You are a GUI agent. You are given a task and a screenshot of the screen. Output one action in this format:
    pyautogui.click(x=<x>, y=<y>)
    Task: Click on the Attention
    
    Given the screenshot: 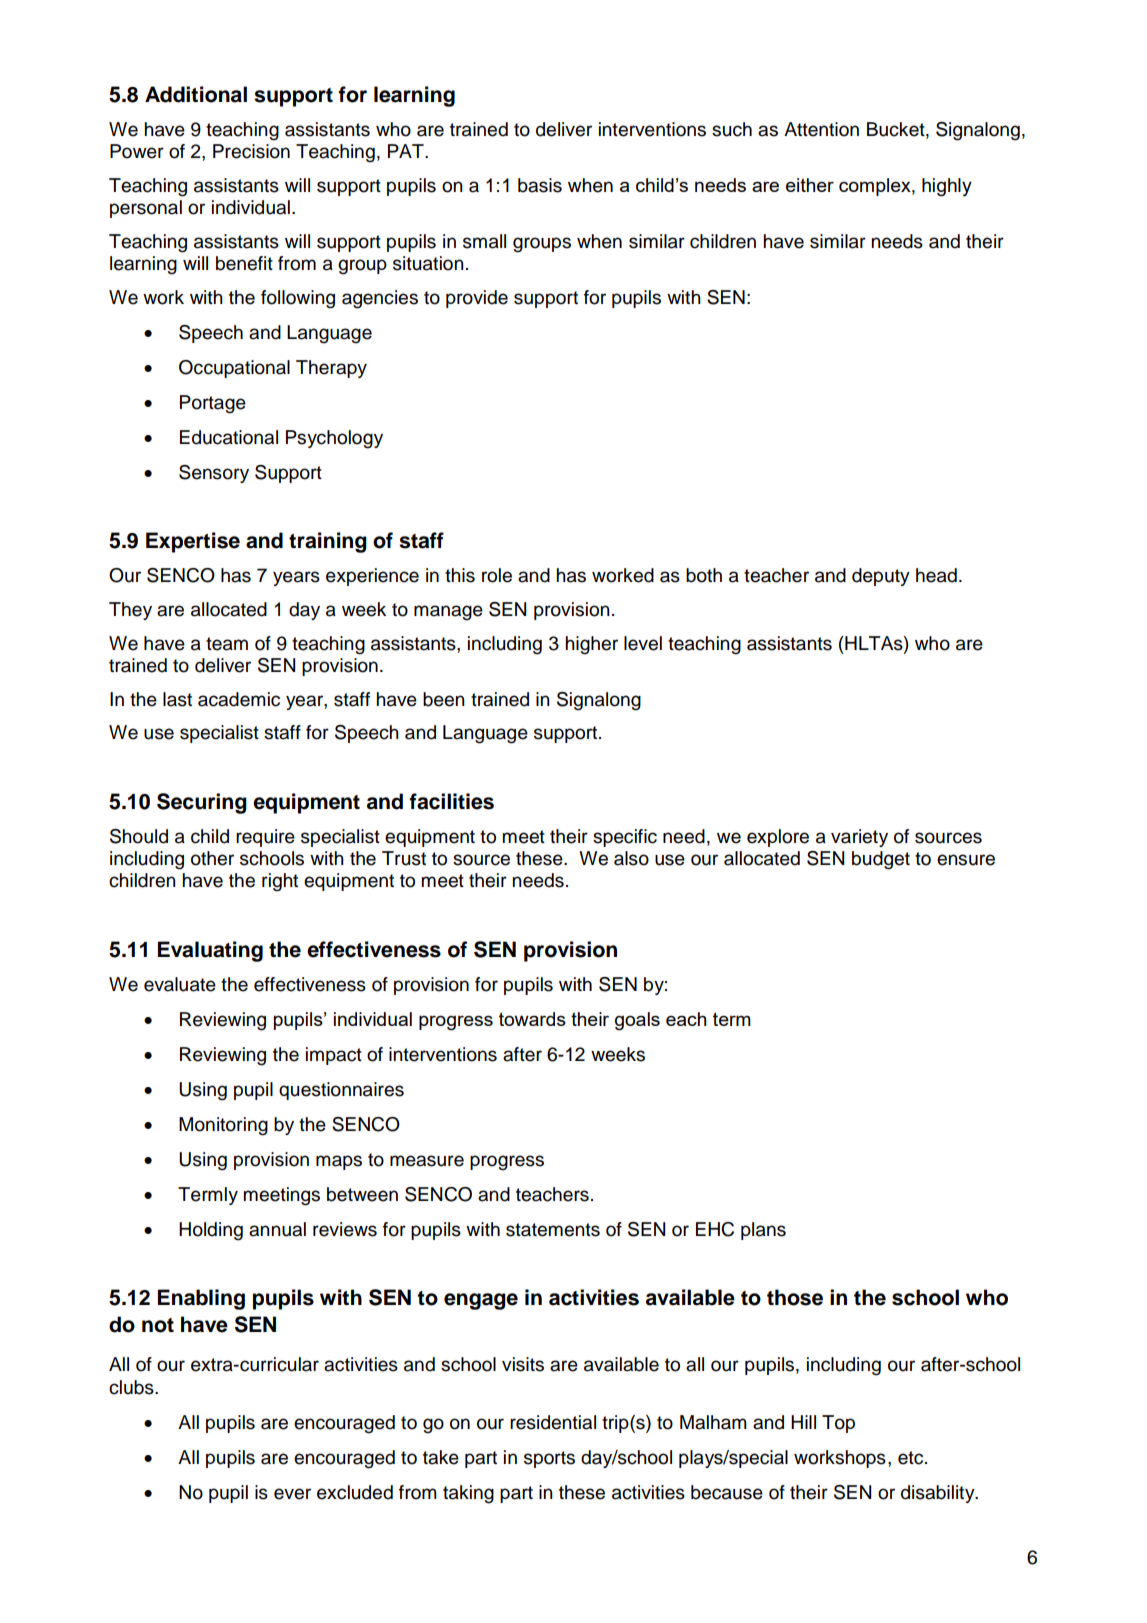 What is the action you would take?
    pyautogui.click(x=821, y=129)
